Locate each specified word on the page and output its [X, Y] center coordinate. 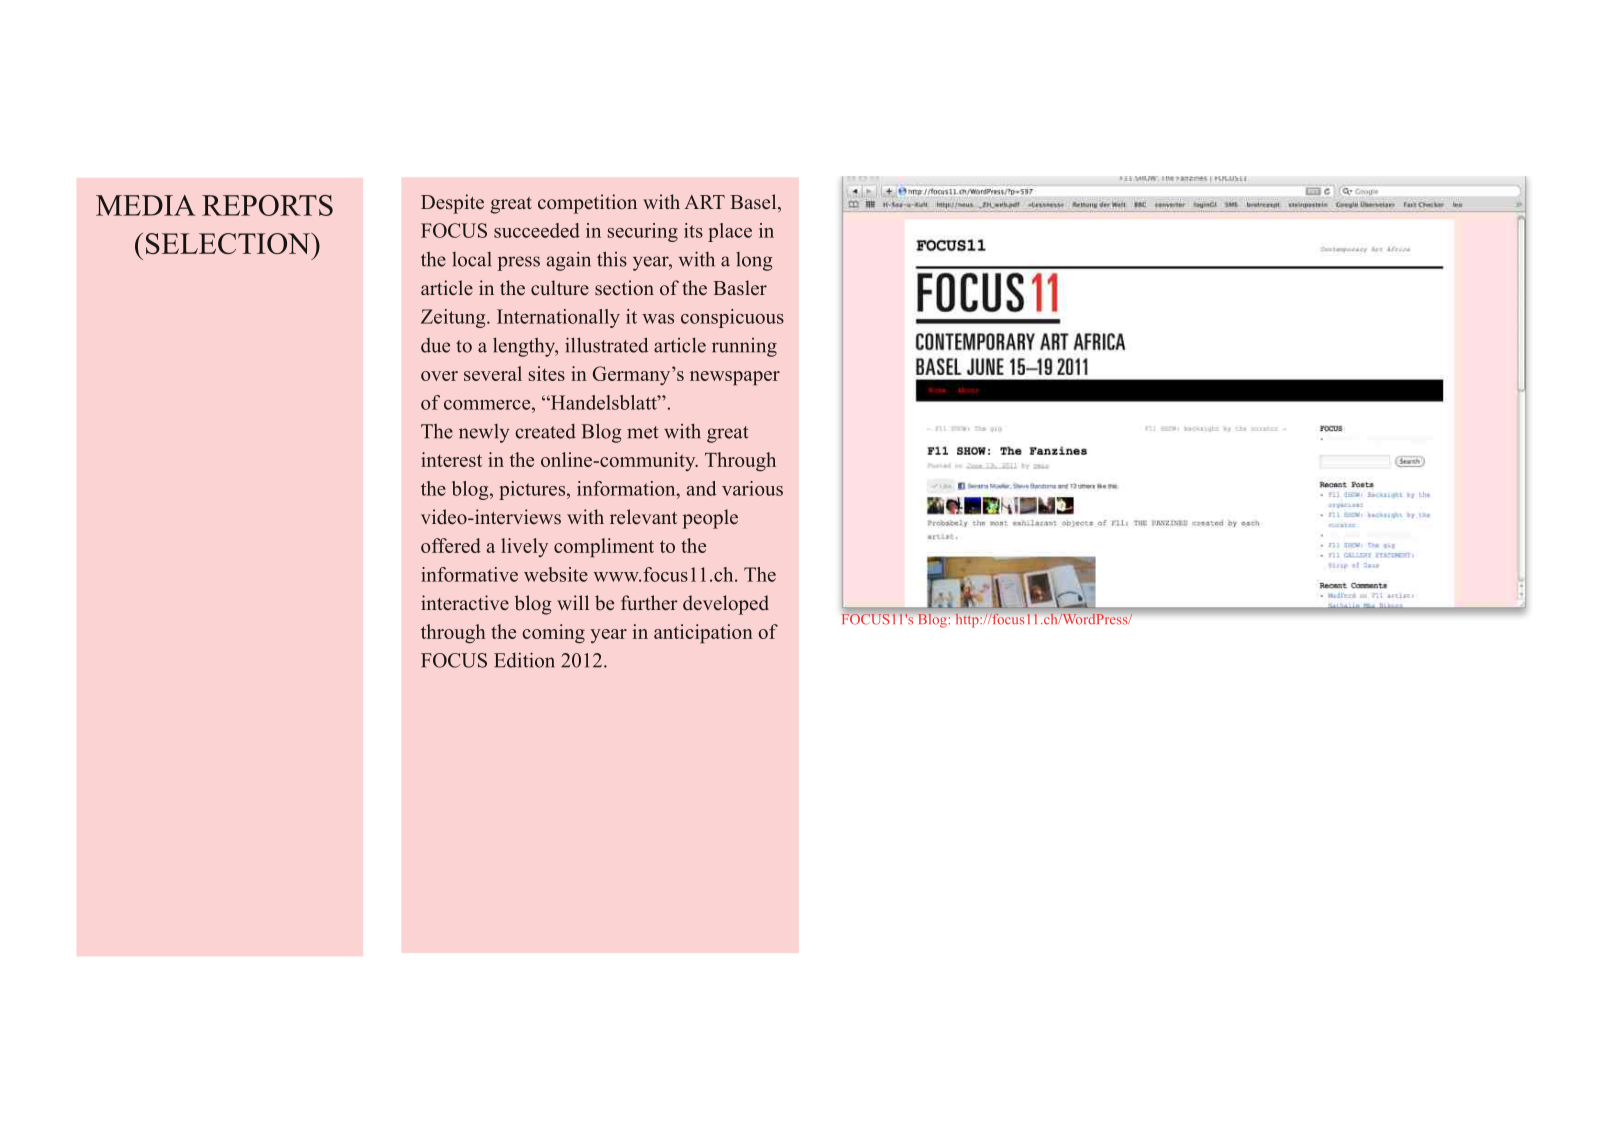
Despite [452, 204]
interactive [465, 603]
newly [484, 433]
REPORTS [267, 205]
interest [451, 459]
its [693, 230]
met [643, 432]
